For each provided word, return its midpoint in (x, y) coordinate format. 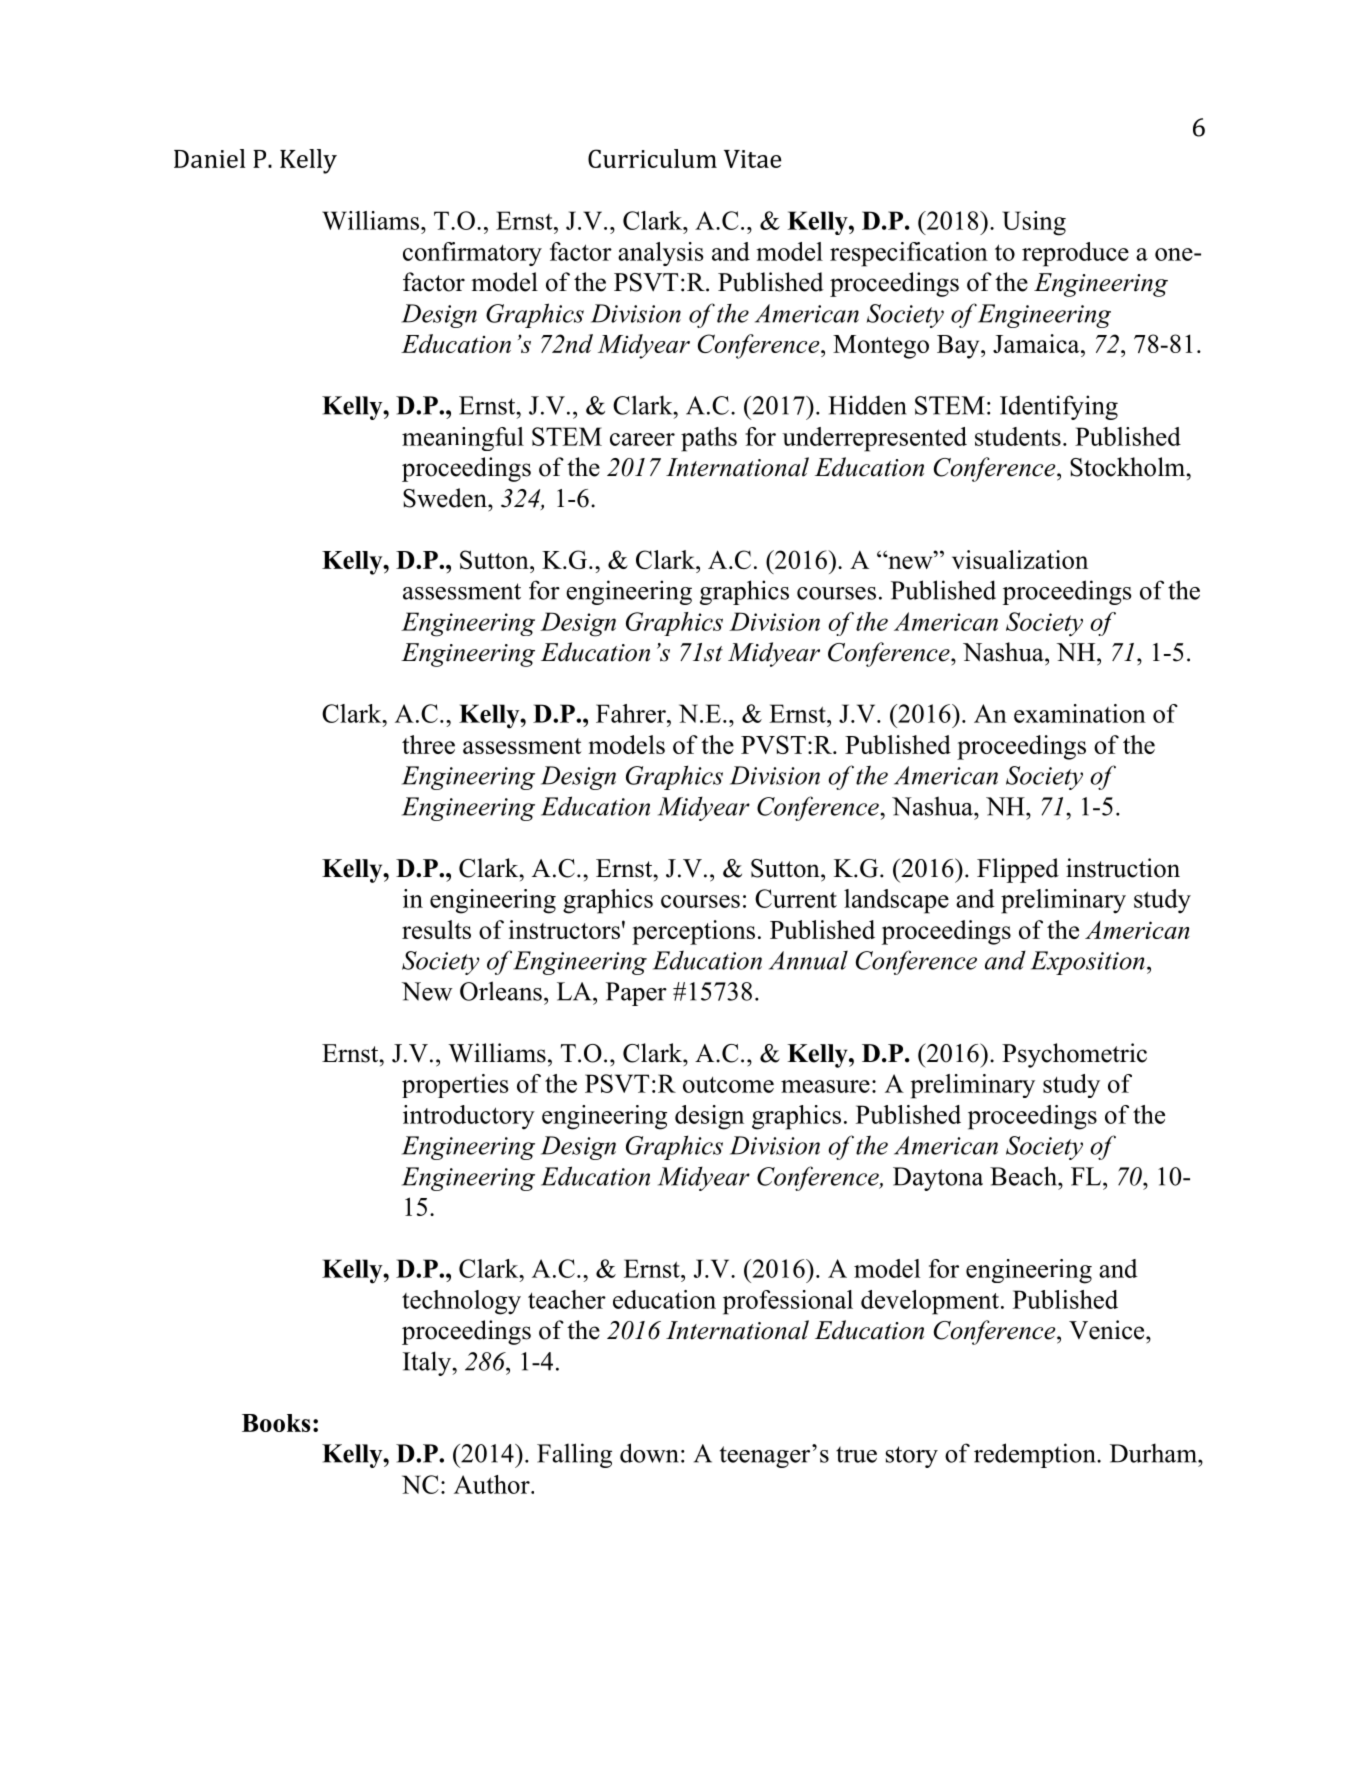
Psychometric (1074, 1055)
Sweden (446, 498)
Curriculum (652, 158)
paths (709, 439)
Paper (636, 994)
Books (276, 1423)
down (649, 1453)
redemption (1036, 1455)
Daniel (209, 158)
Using (1034, 223)
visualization (1020, 559)
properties (455, 1086)
